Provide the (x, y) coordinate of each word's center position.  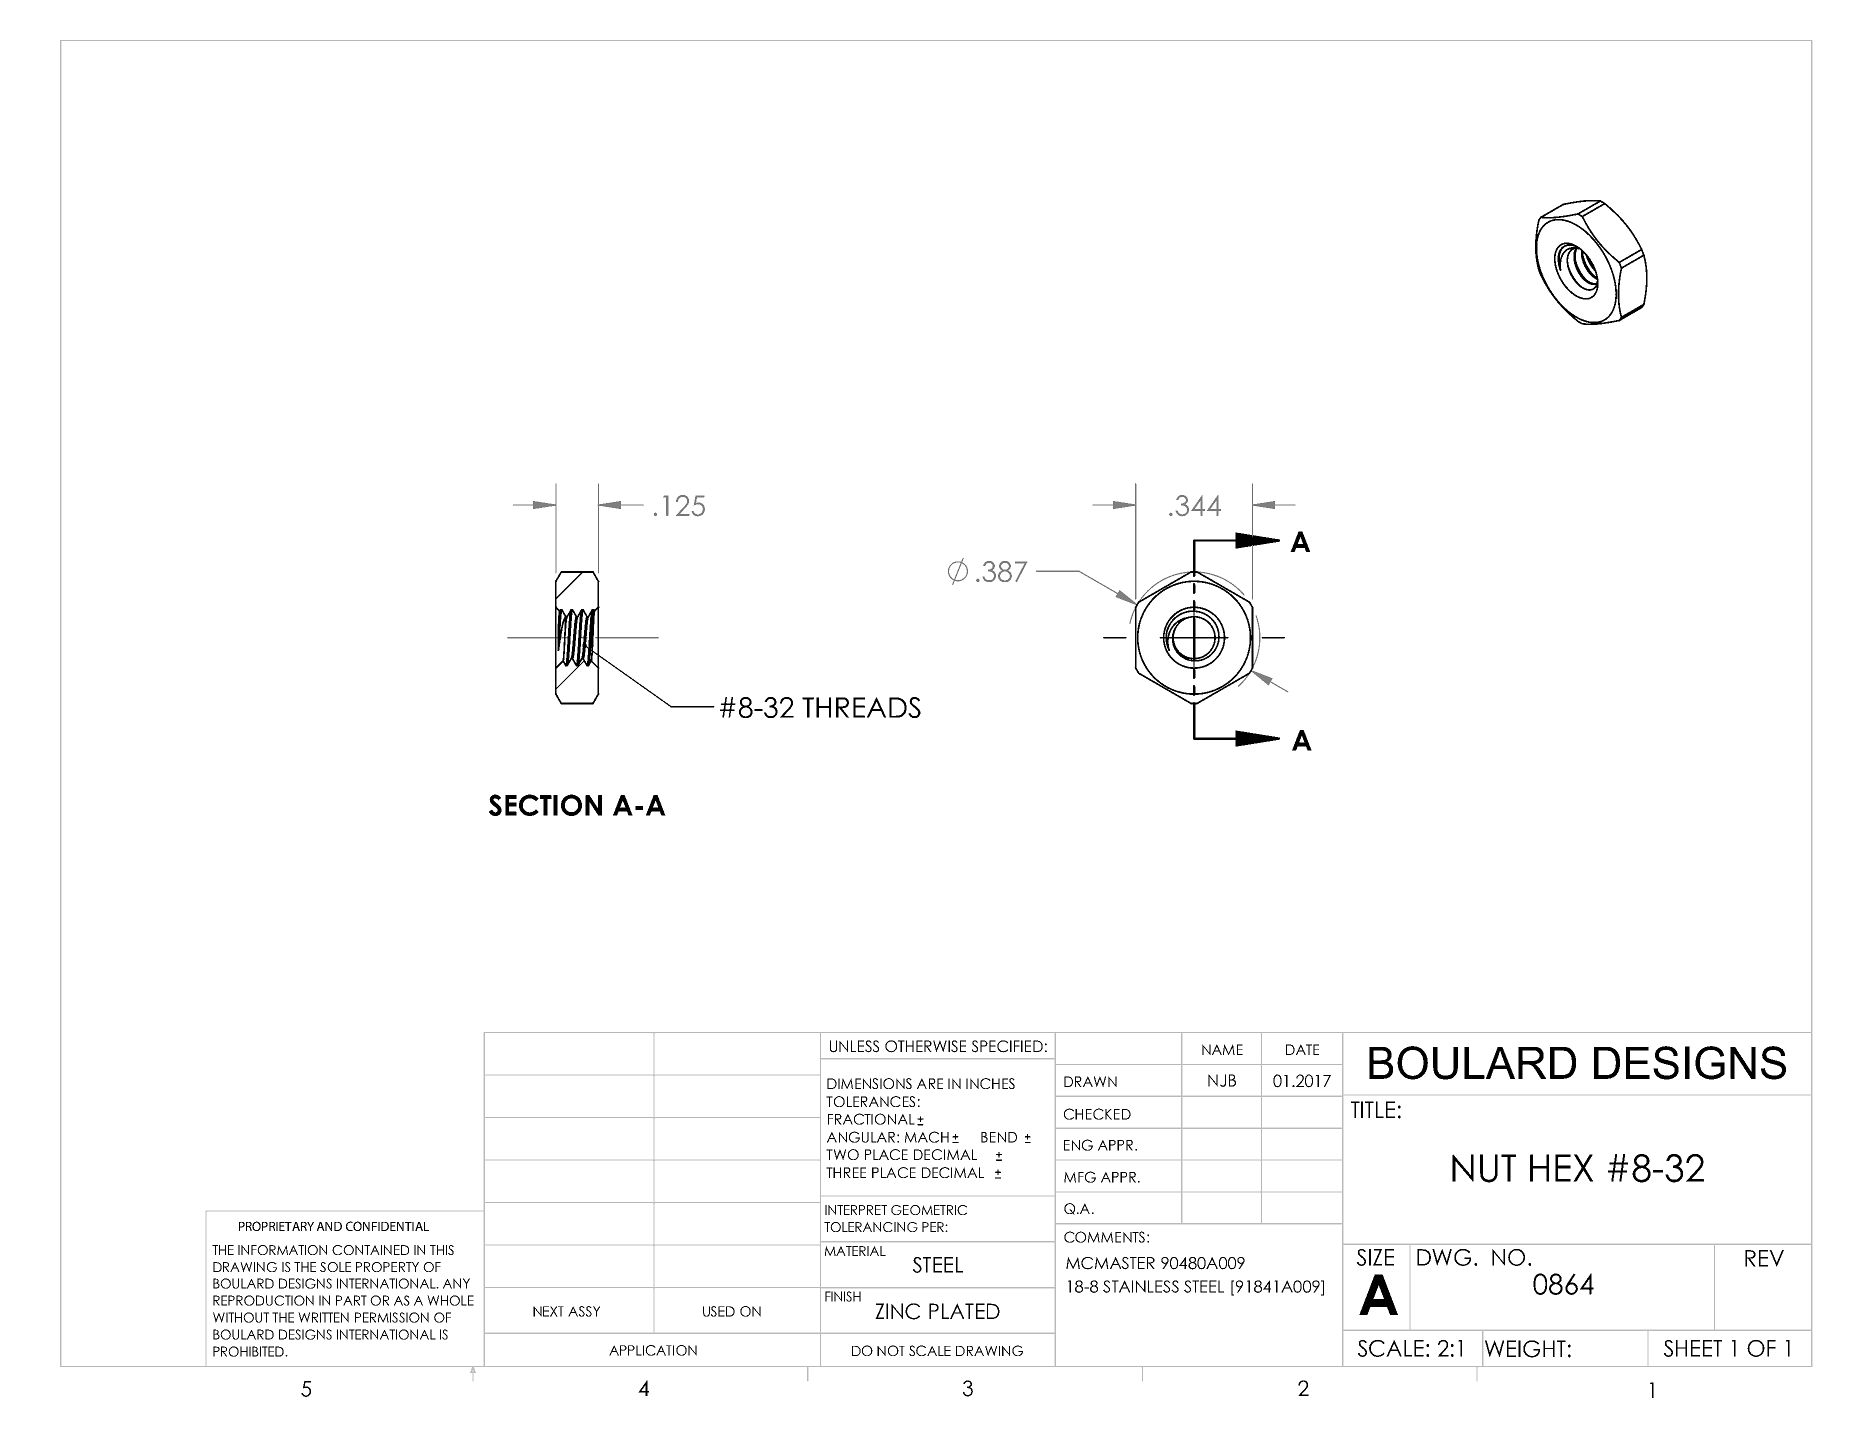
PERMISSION (392, 1317)
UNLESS (854, 1046)
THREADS (861, 707)
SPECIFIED (1007, 1046)
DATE (1302, 1049)
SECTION (545, 805)
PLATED (964, 1311)
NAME (1222, 1049)
